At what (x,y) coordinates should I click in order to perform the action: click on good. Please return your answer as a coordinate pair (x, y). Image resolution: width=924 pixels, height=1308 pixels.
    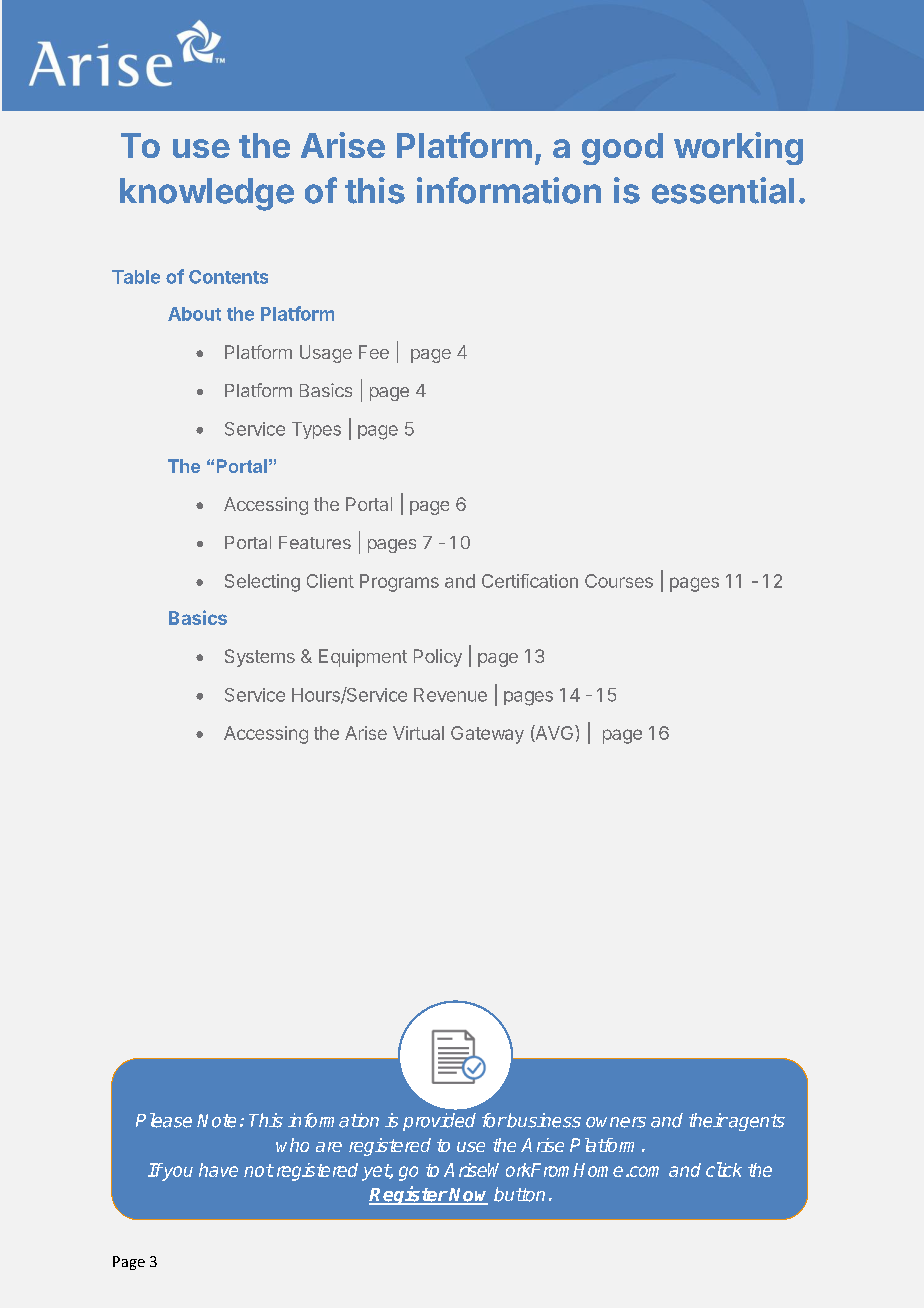
    Looking at the image, I should click on (622, 149).
